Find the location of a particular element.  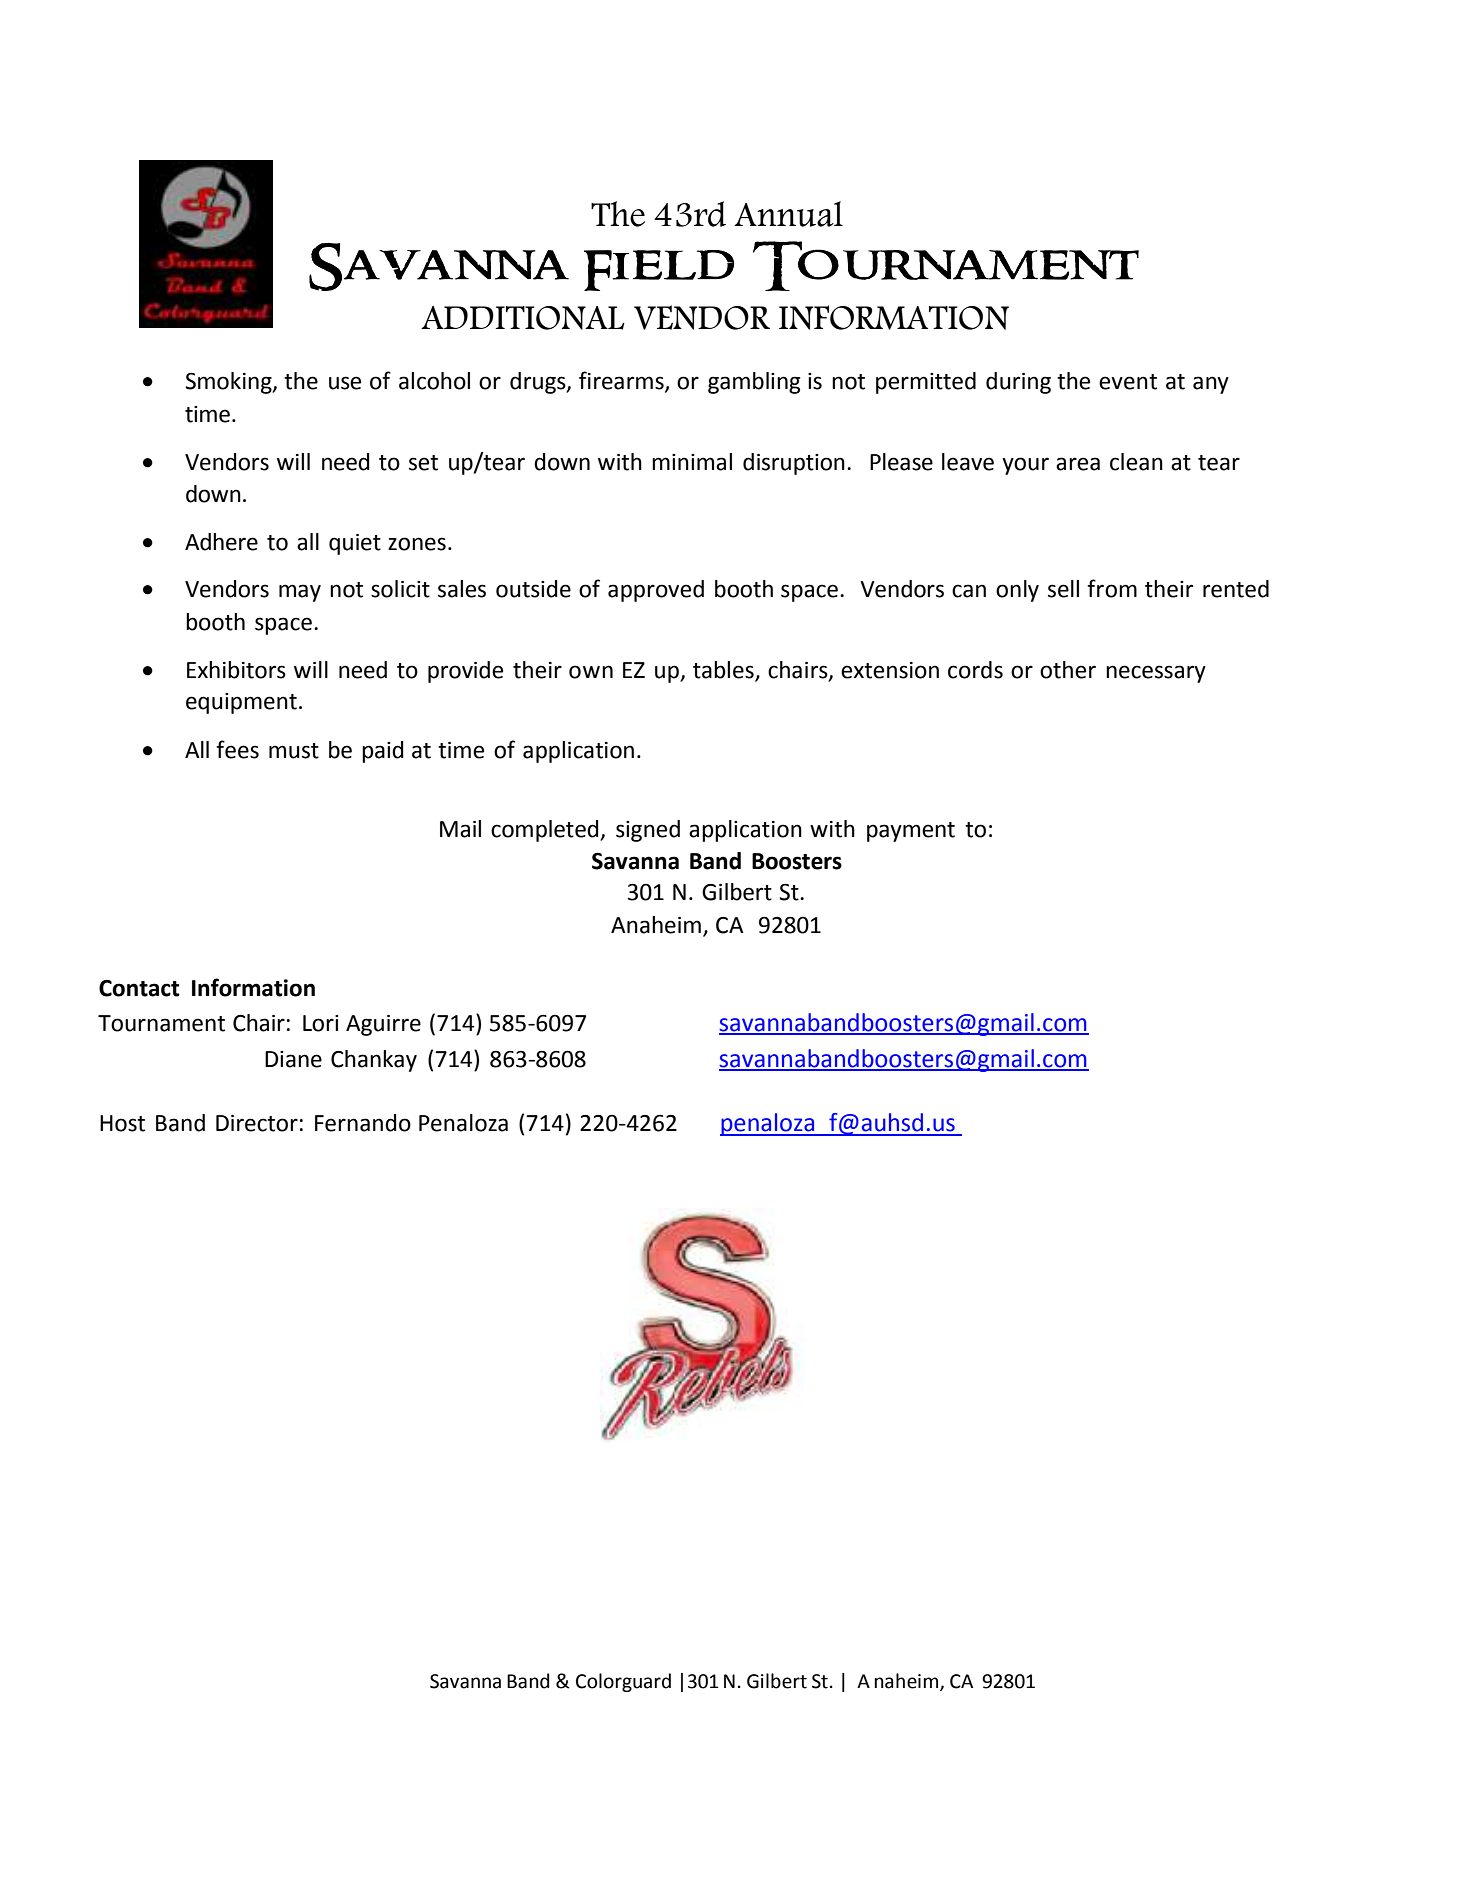

Director is located at coordinates (257, 1123).
